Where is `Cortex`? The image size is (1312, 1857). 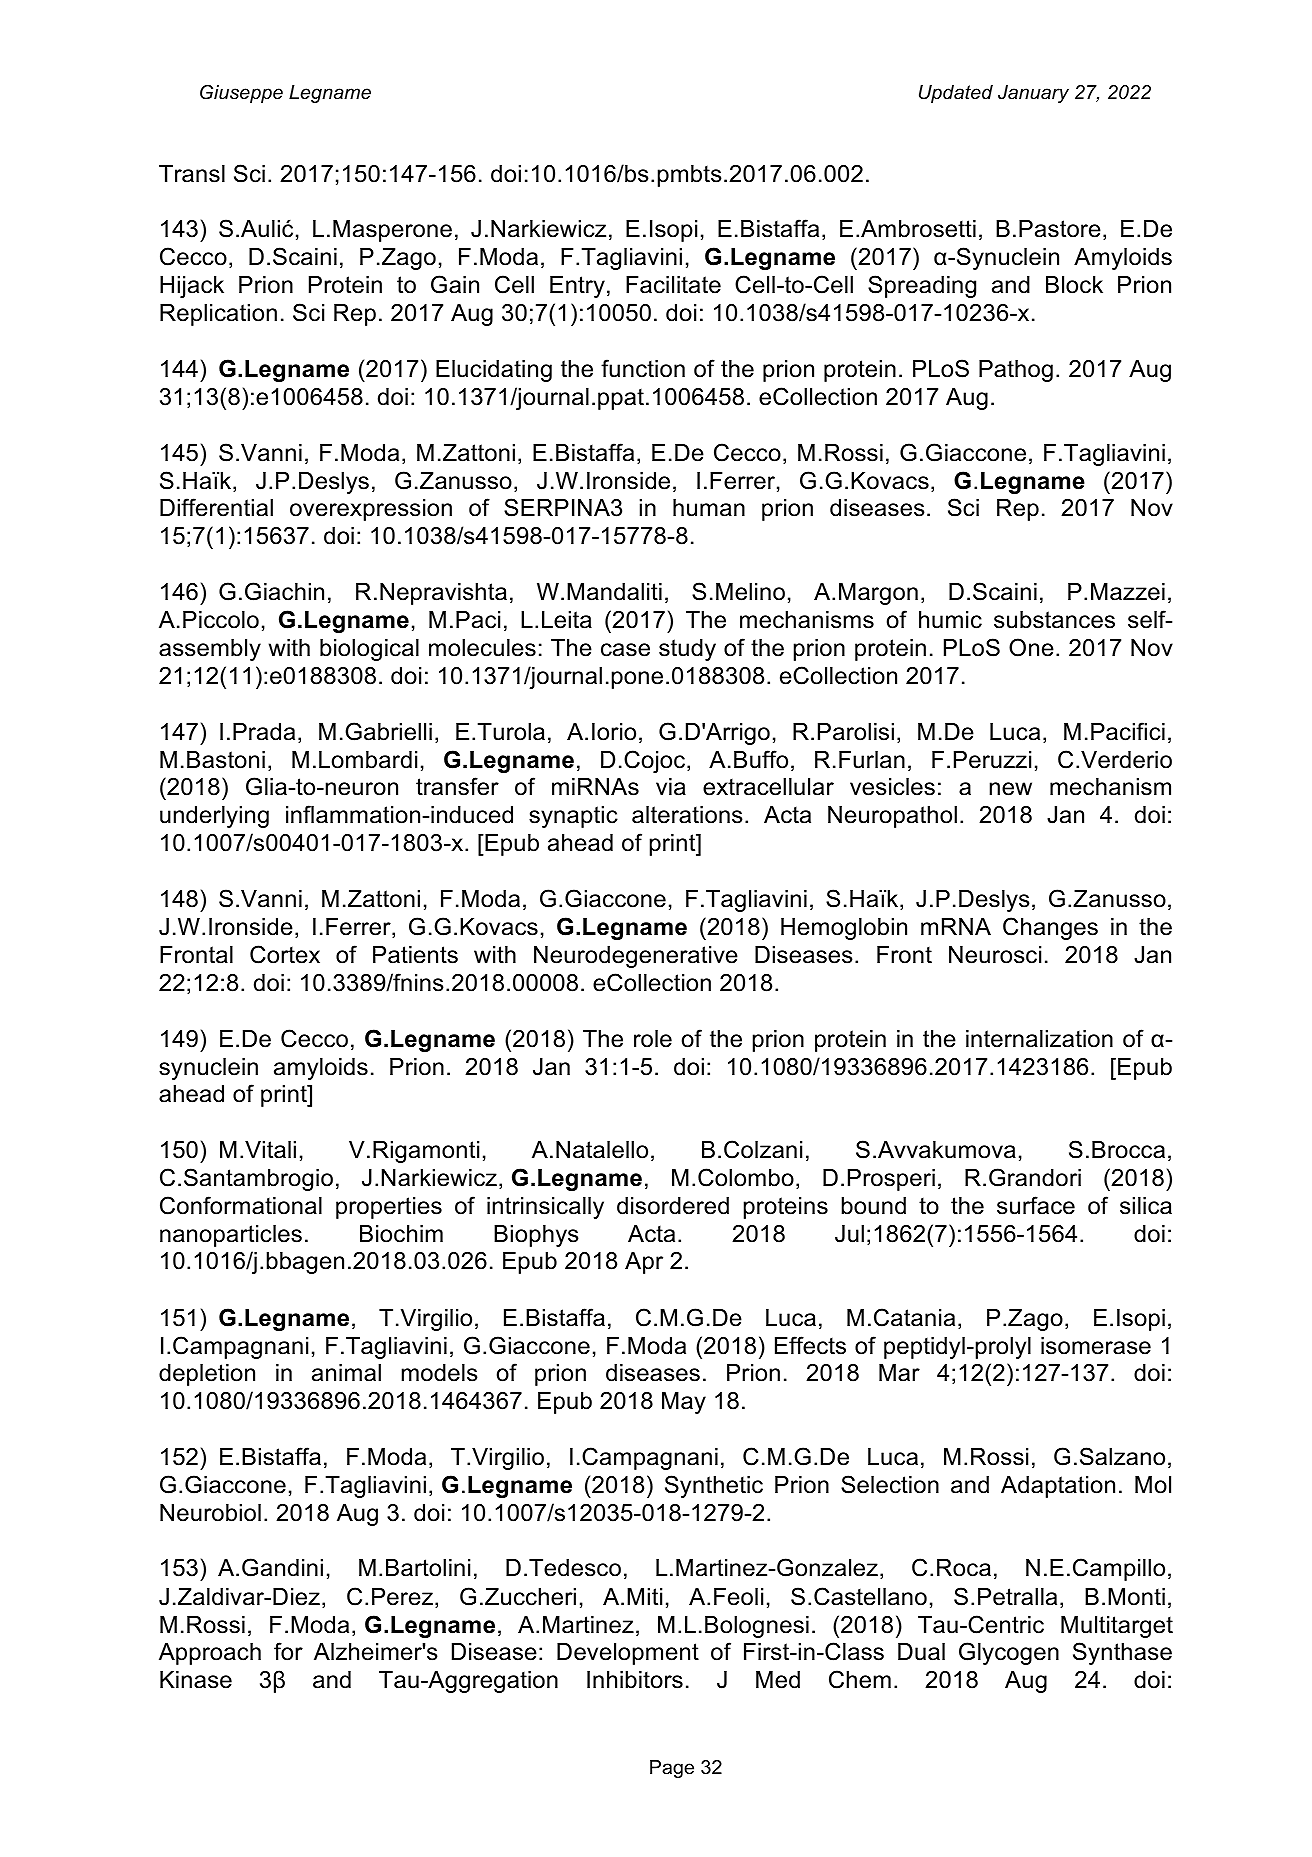
Cortex is located at coordinates (285, 954).
